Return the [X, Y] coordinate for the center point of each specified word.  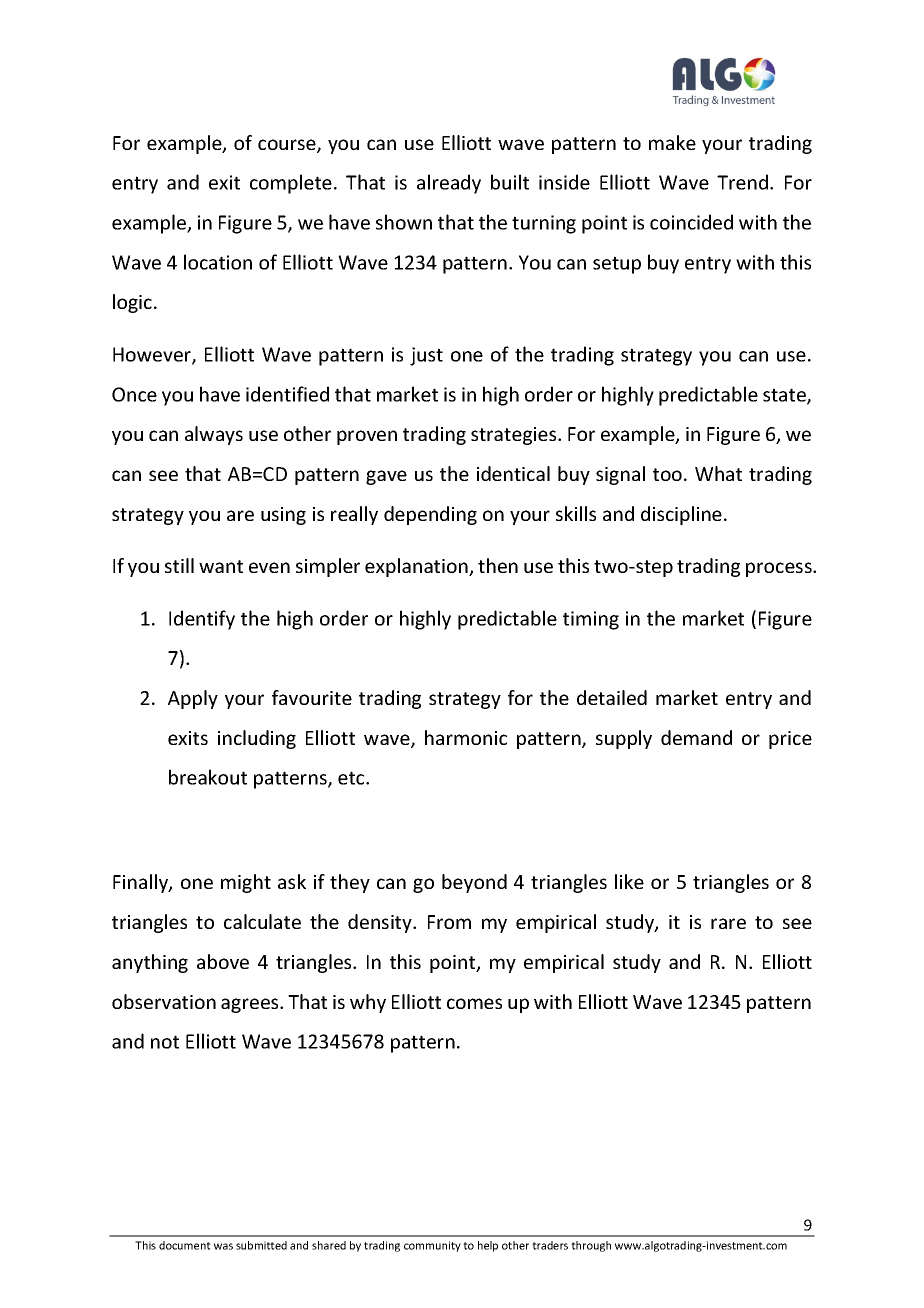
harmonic [466, 737]
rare [728, 923]
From [449, 922]
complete [291, 184]
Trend [742, 182]
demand [696, 737]
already [449, 184]
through [591, 1246]
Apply [193, 699]
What [718, 473]
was [223, 1246]
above [223, 961]
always [214, 435]
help [488, 1246]
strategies [515, 436]
